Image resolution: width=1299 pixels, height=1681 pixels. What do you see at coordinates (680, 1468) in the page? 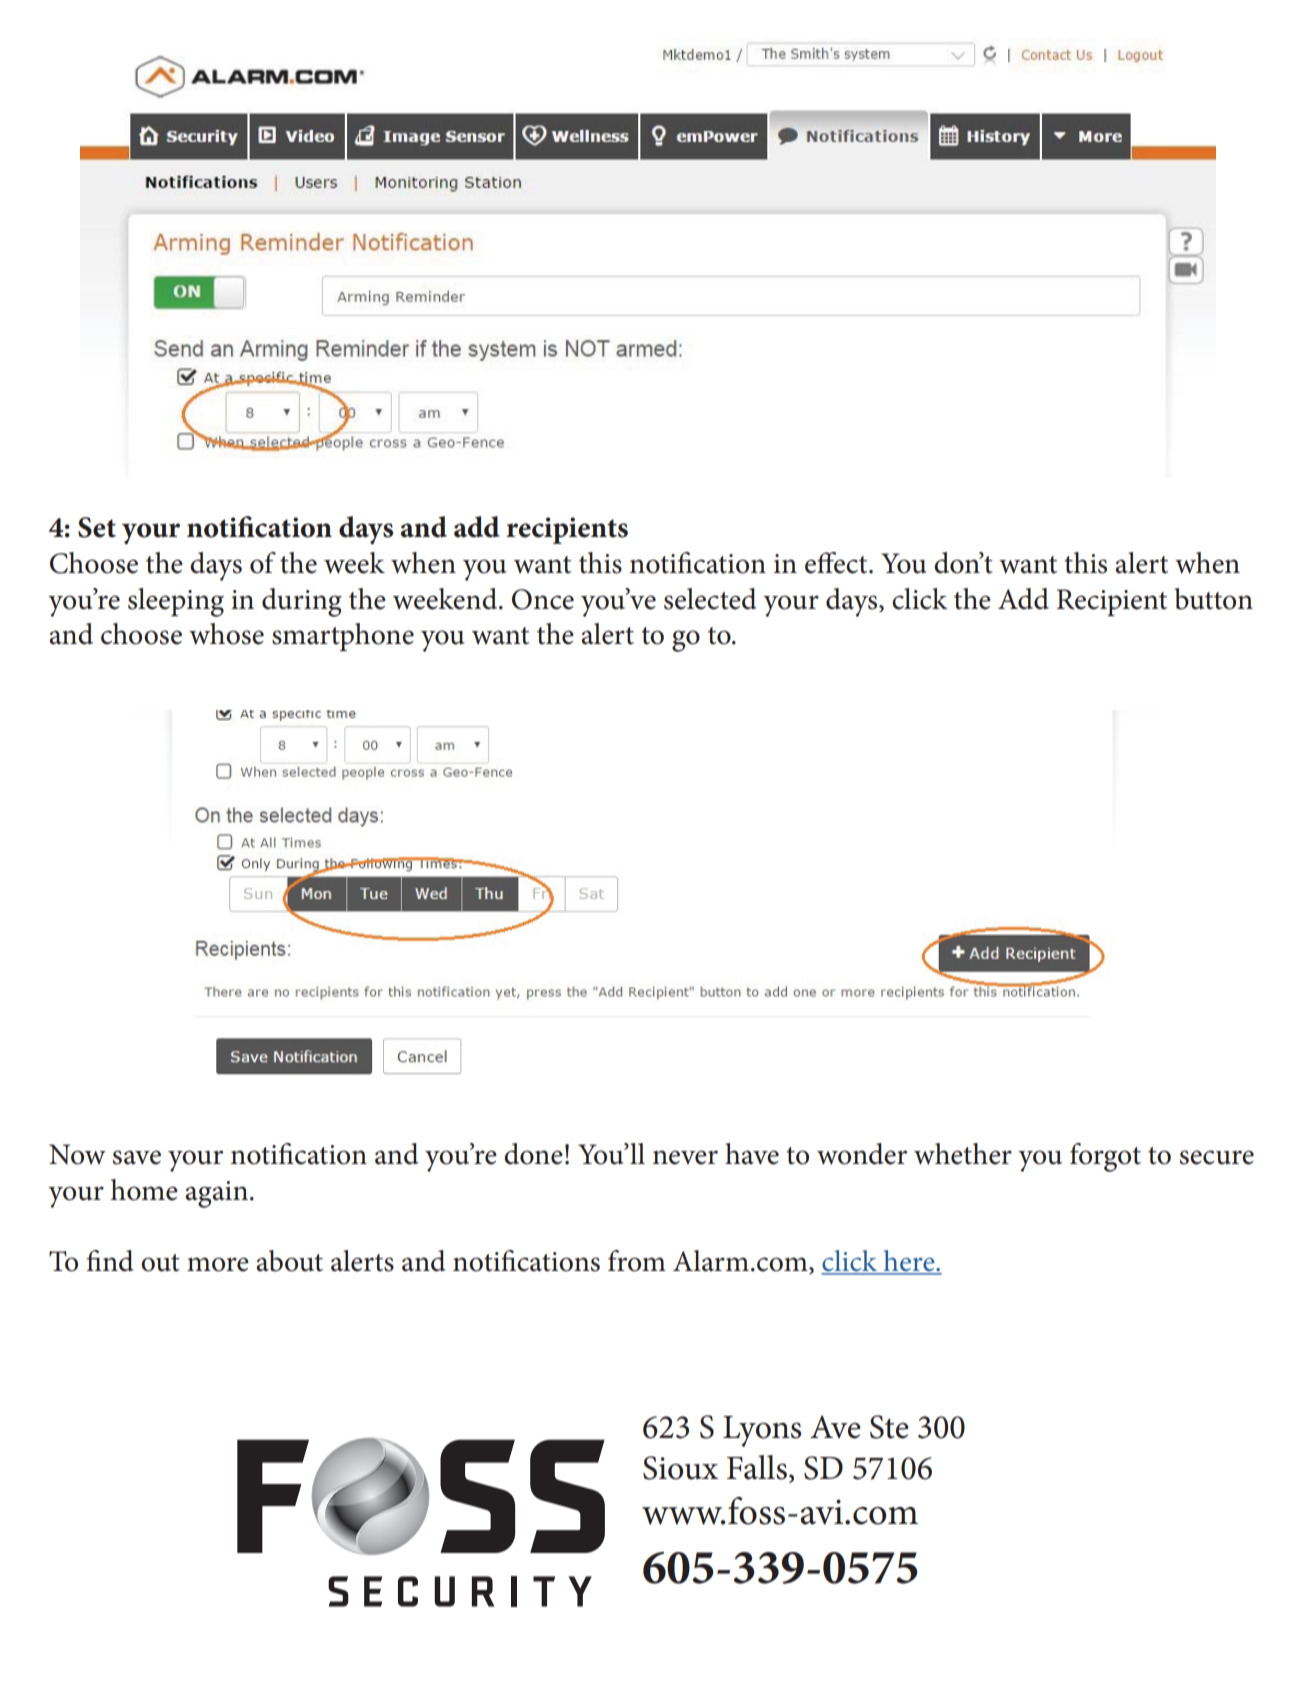
I see `Sioux` at bounding box center [680, 1468].
